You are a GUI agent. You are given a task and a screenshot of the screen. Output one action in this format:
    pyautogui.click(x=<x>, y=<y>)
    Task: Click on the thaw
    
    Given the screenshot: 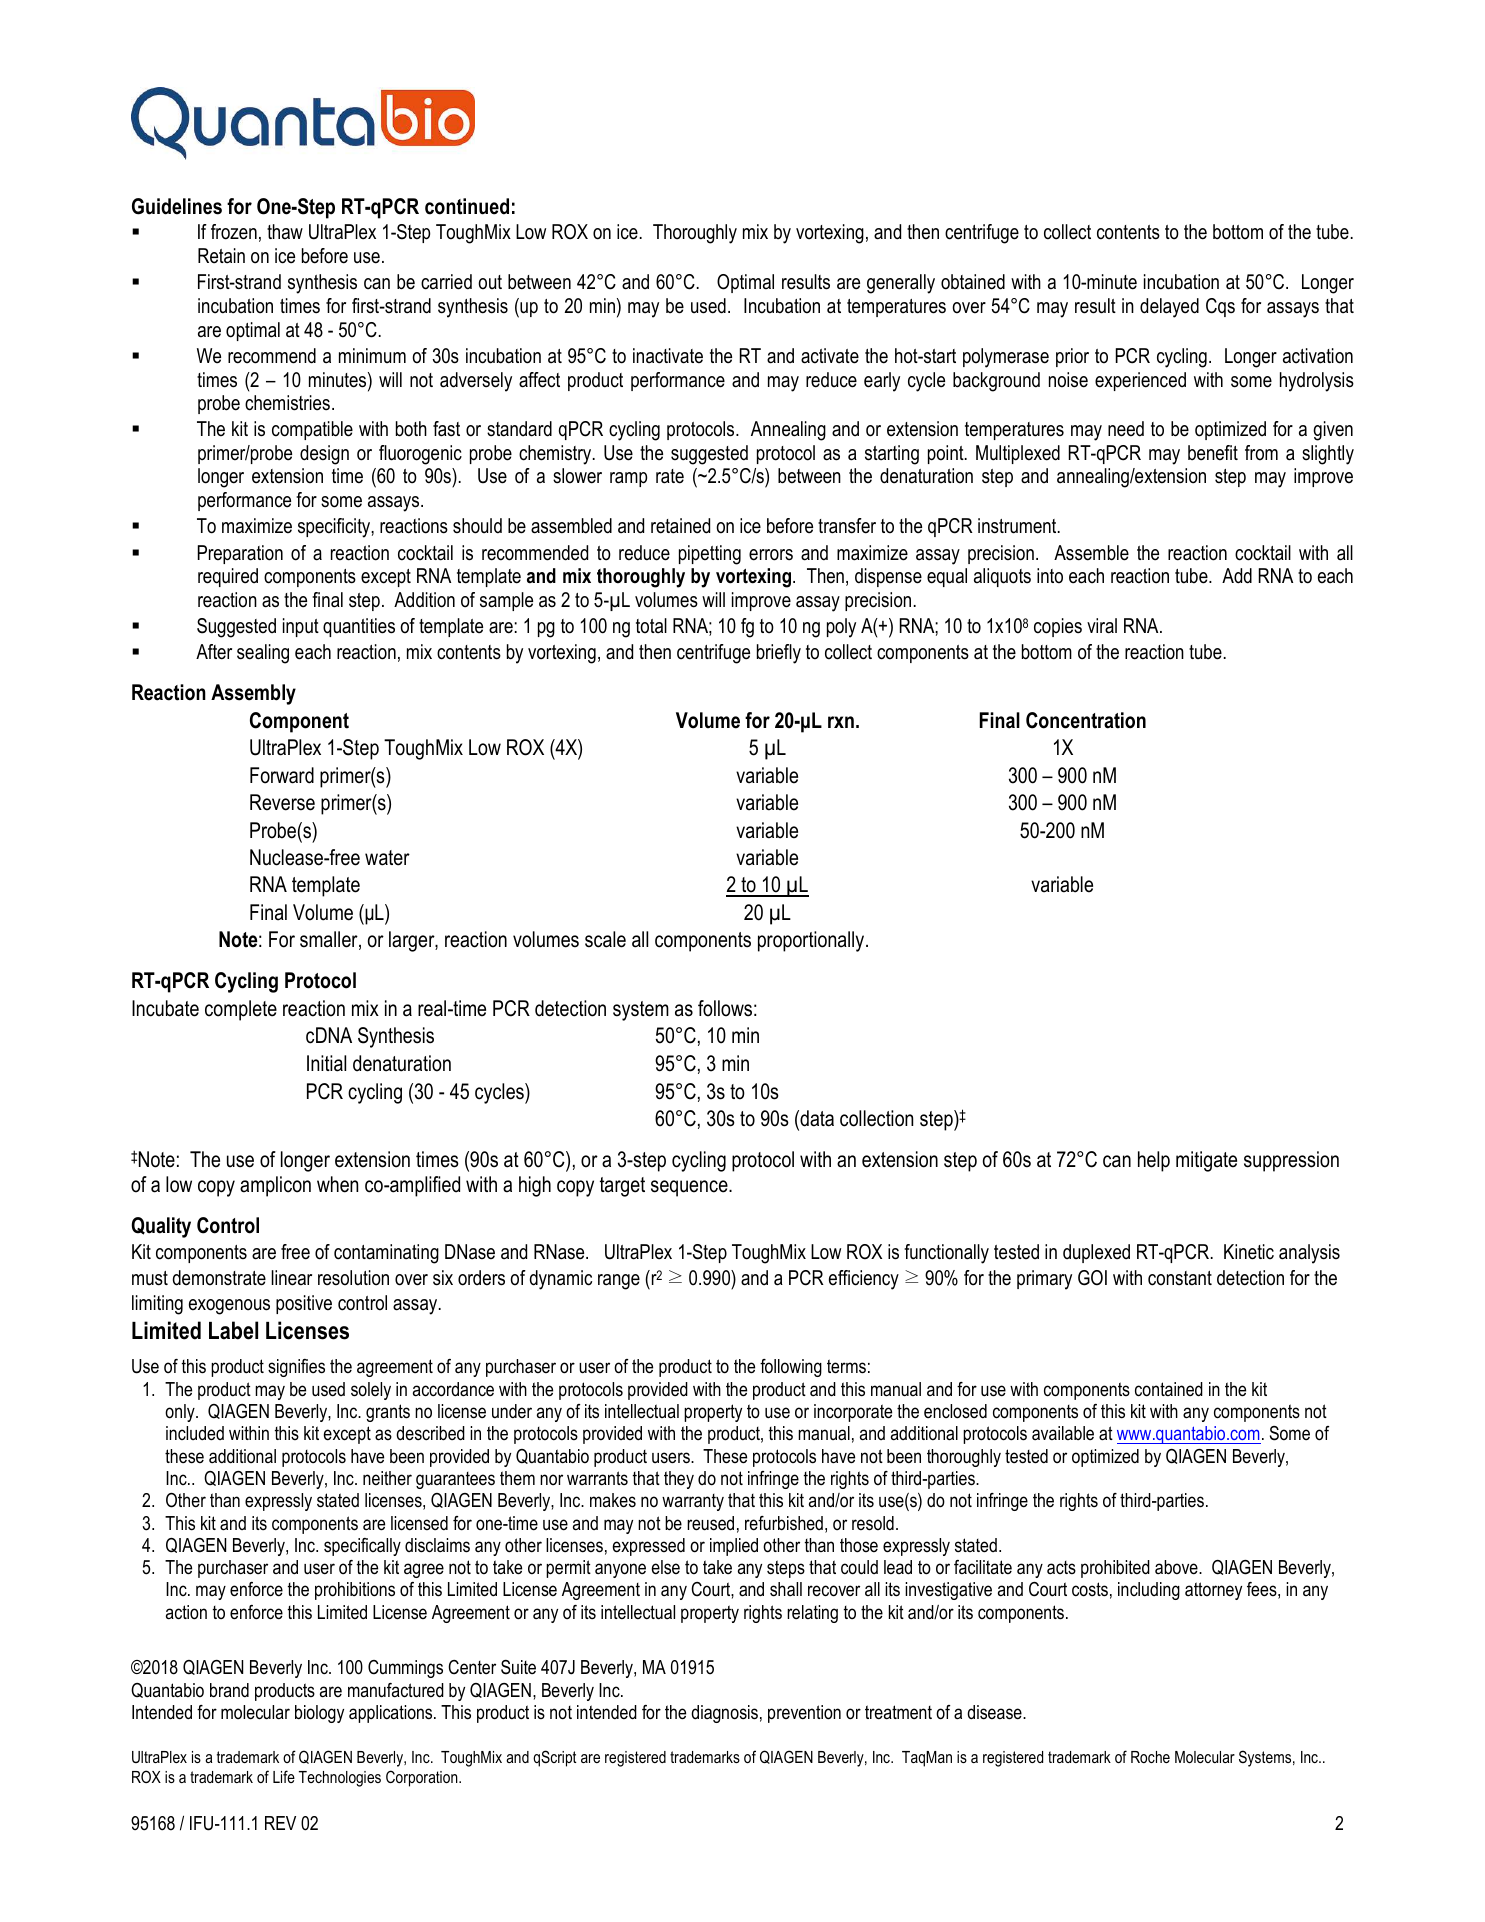 What is the action you would take?
    pyautogui.click(x=285, y=231)
